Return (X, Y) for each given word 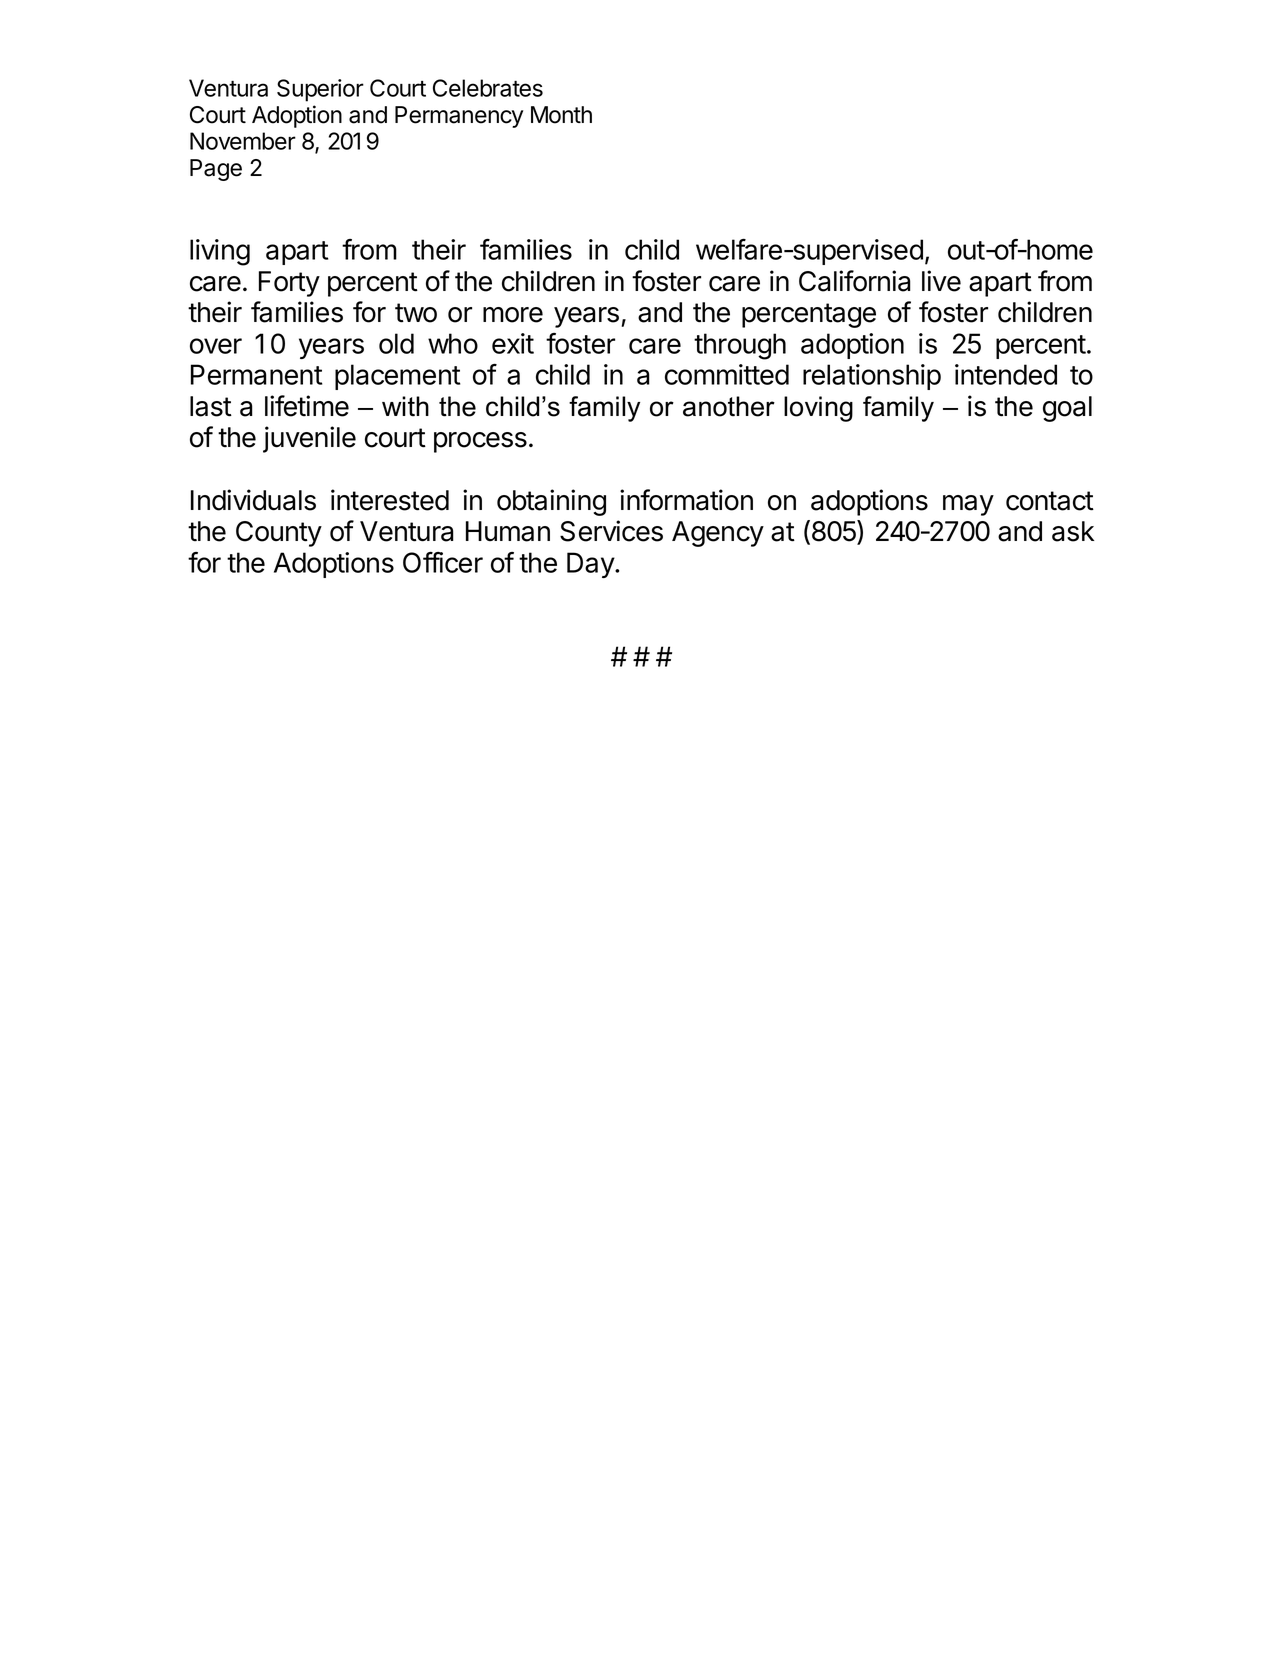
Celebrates (488, 88)
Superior (320, 90)
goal (1067, 409)
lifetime (307, 406)
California (854, 281)
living (220, 252)
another (729, 406)
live (941, 281)
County (279, 534)
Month (561, 115)
